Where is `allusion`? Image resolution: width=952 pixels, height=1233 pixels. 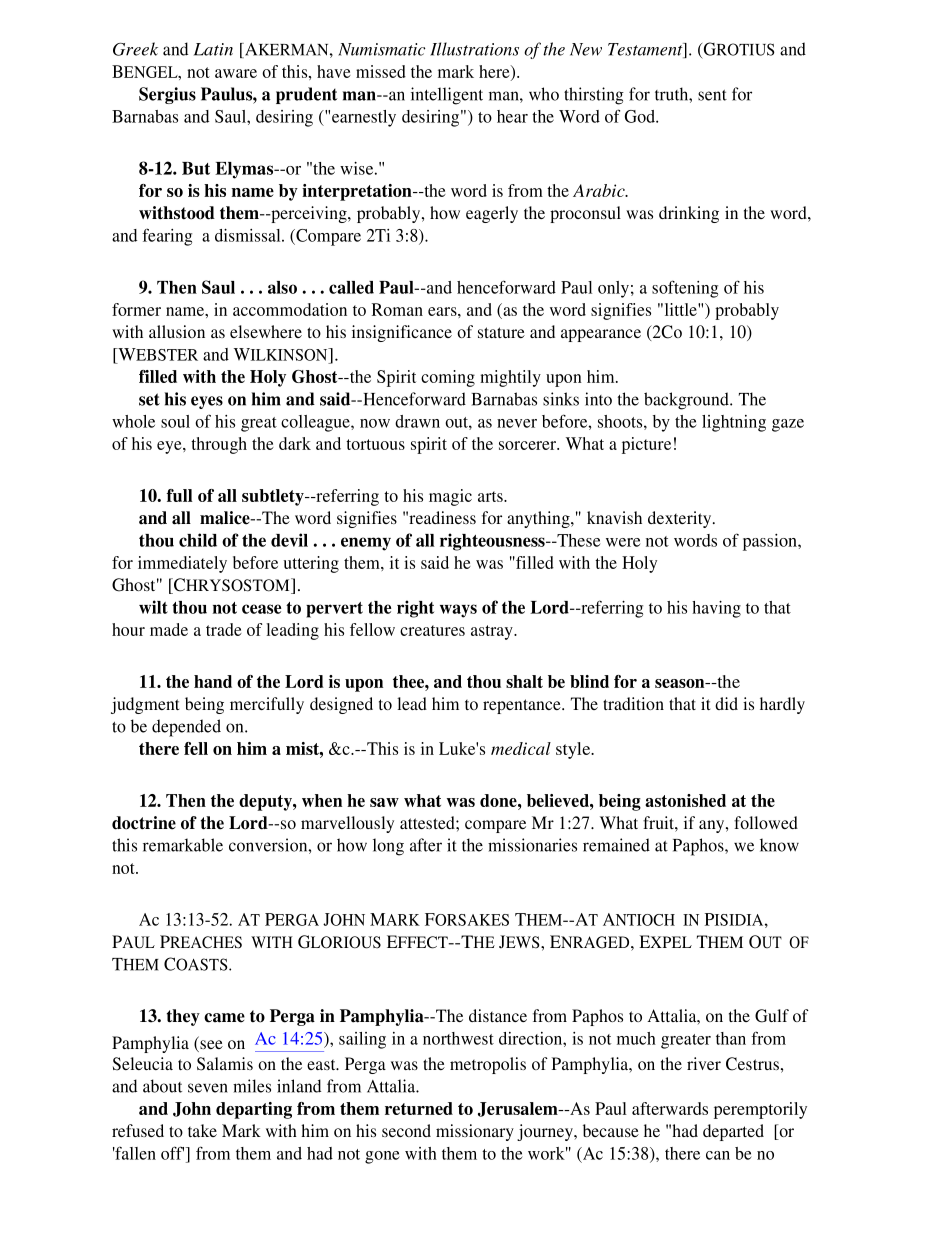 allusion is located at coordinates (177, 331).
